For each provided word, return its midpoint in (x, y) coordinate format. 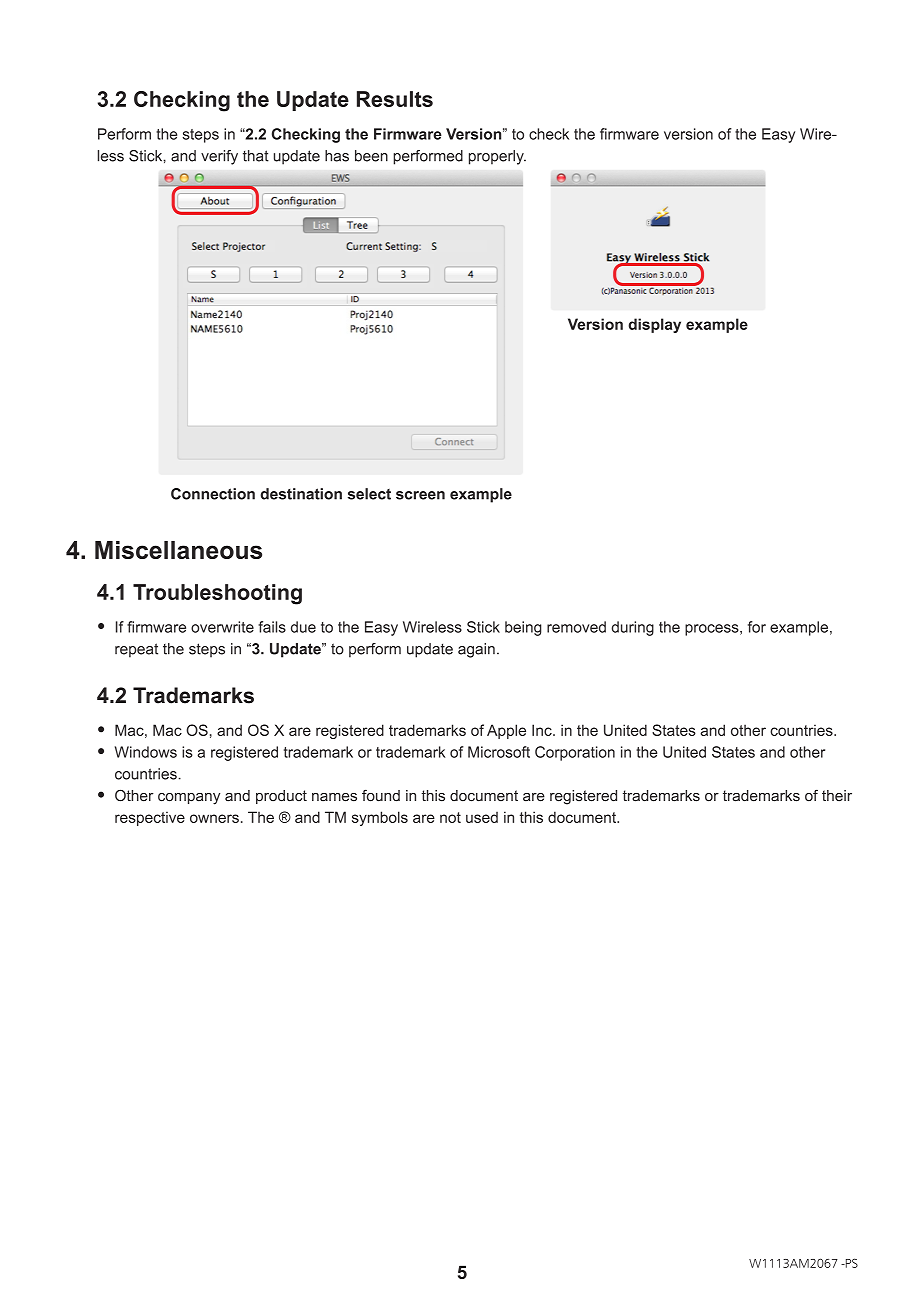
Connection (213, 494)
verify (219, 157)
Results (395, 99)
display (654, 325)
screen (420, 495)
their (837, 796)
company (189, 799)
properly (497, 157)
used (482, 817)
